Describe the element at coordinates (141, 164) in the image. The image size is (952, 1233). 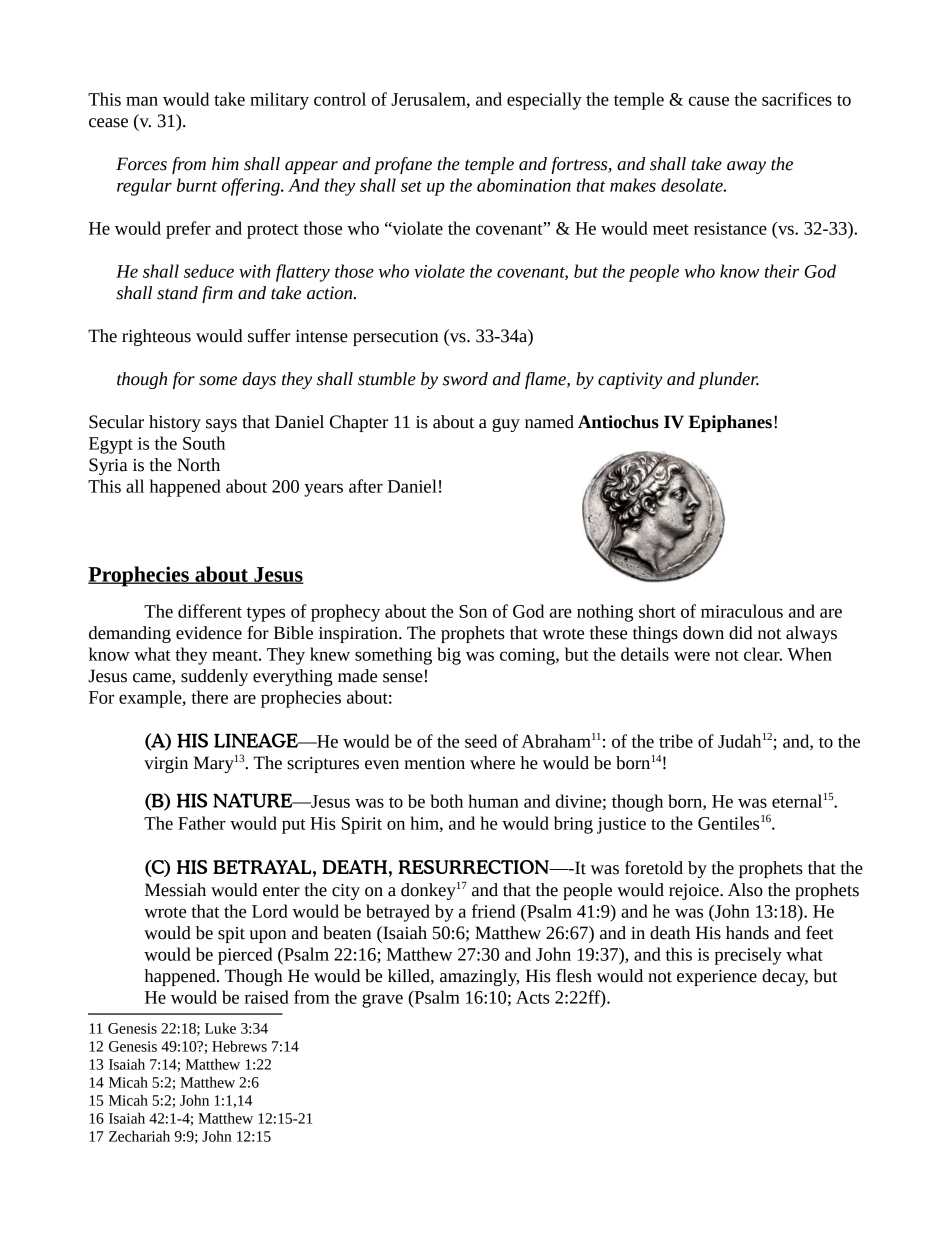
I see `Forces` at that location.
